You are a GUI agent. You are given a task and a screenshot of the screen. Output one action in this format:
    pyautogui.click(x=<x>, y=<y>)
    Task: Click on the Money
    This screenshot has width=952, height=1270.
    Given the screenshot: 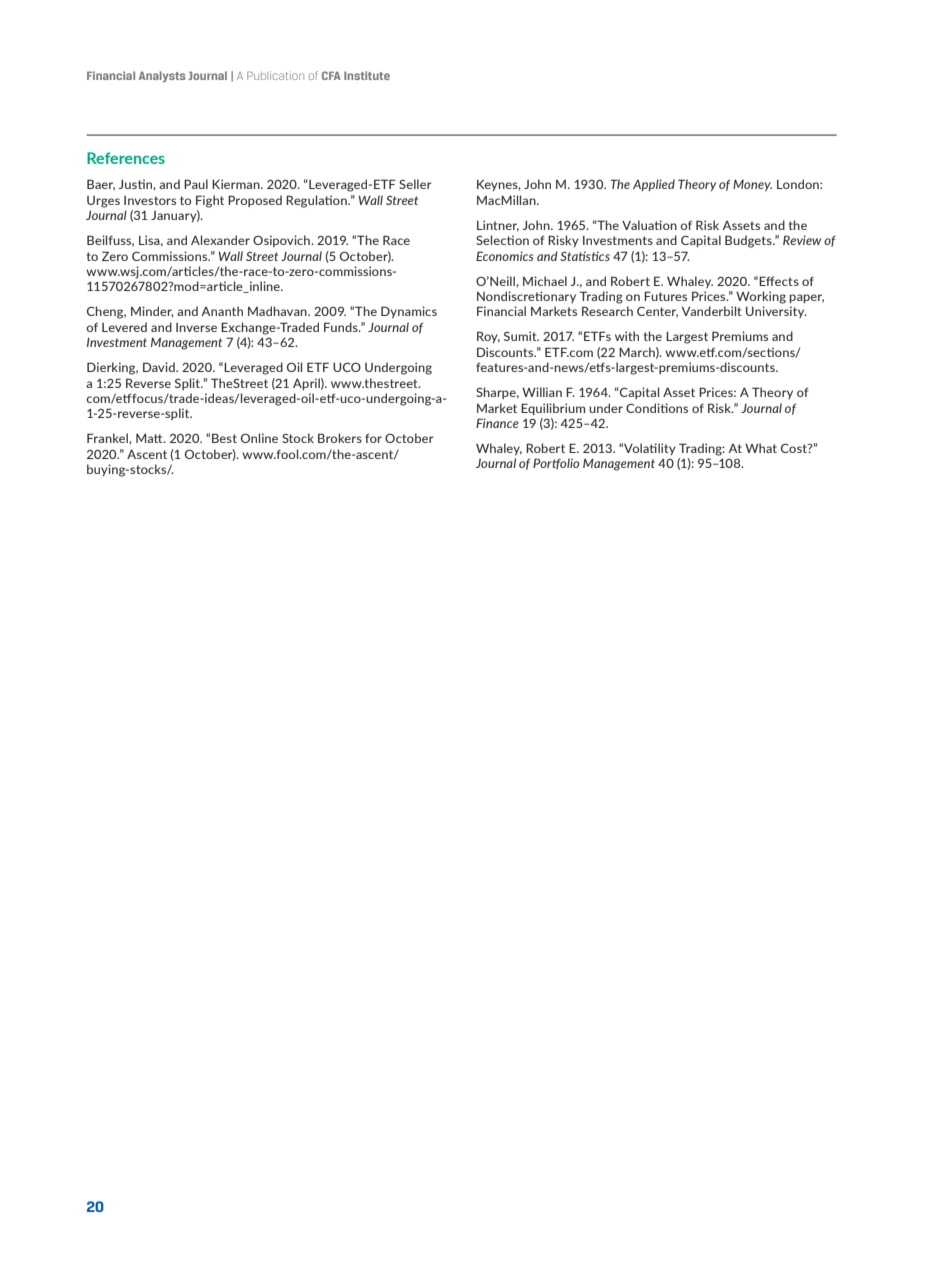 What is the action you would take?
    pyautogui.click(x=752, y=185)
